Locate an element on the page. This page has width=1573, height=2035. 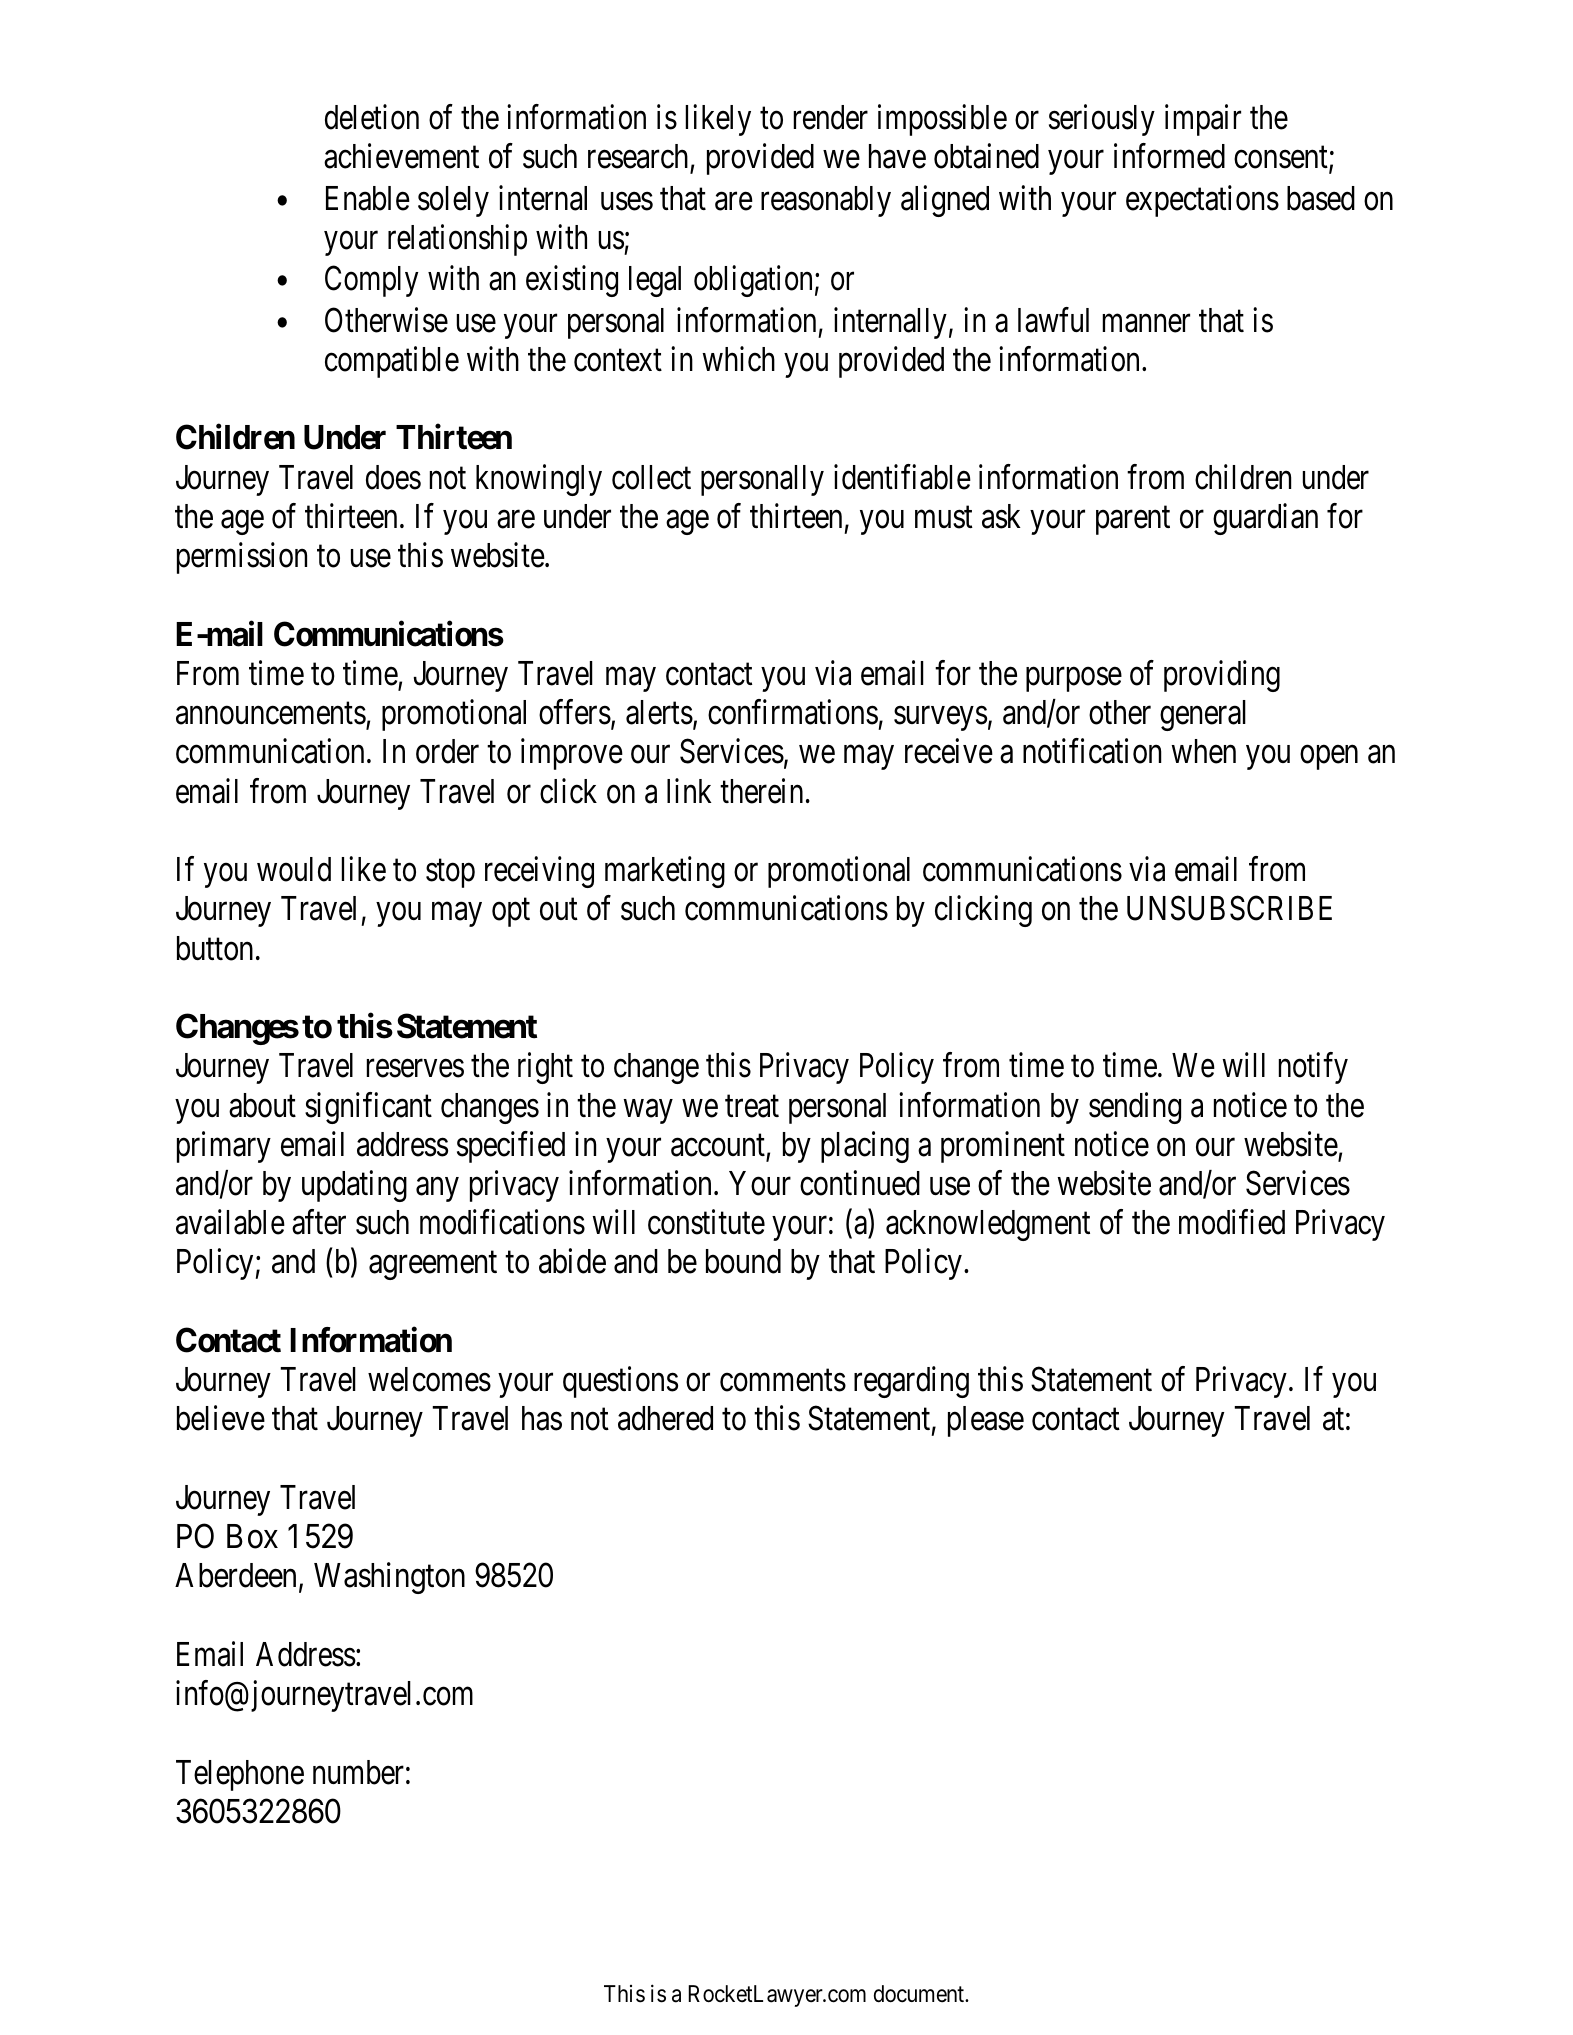
permission is located at coordinates (242, 558).
